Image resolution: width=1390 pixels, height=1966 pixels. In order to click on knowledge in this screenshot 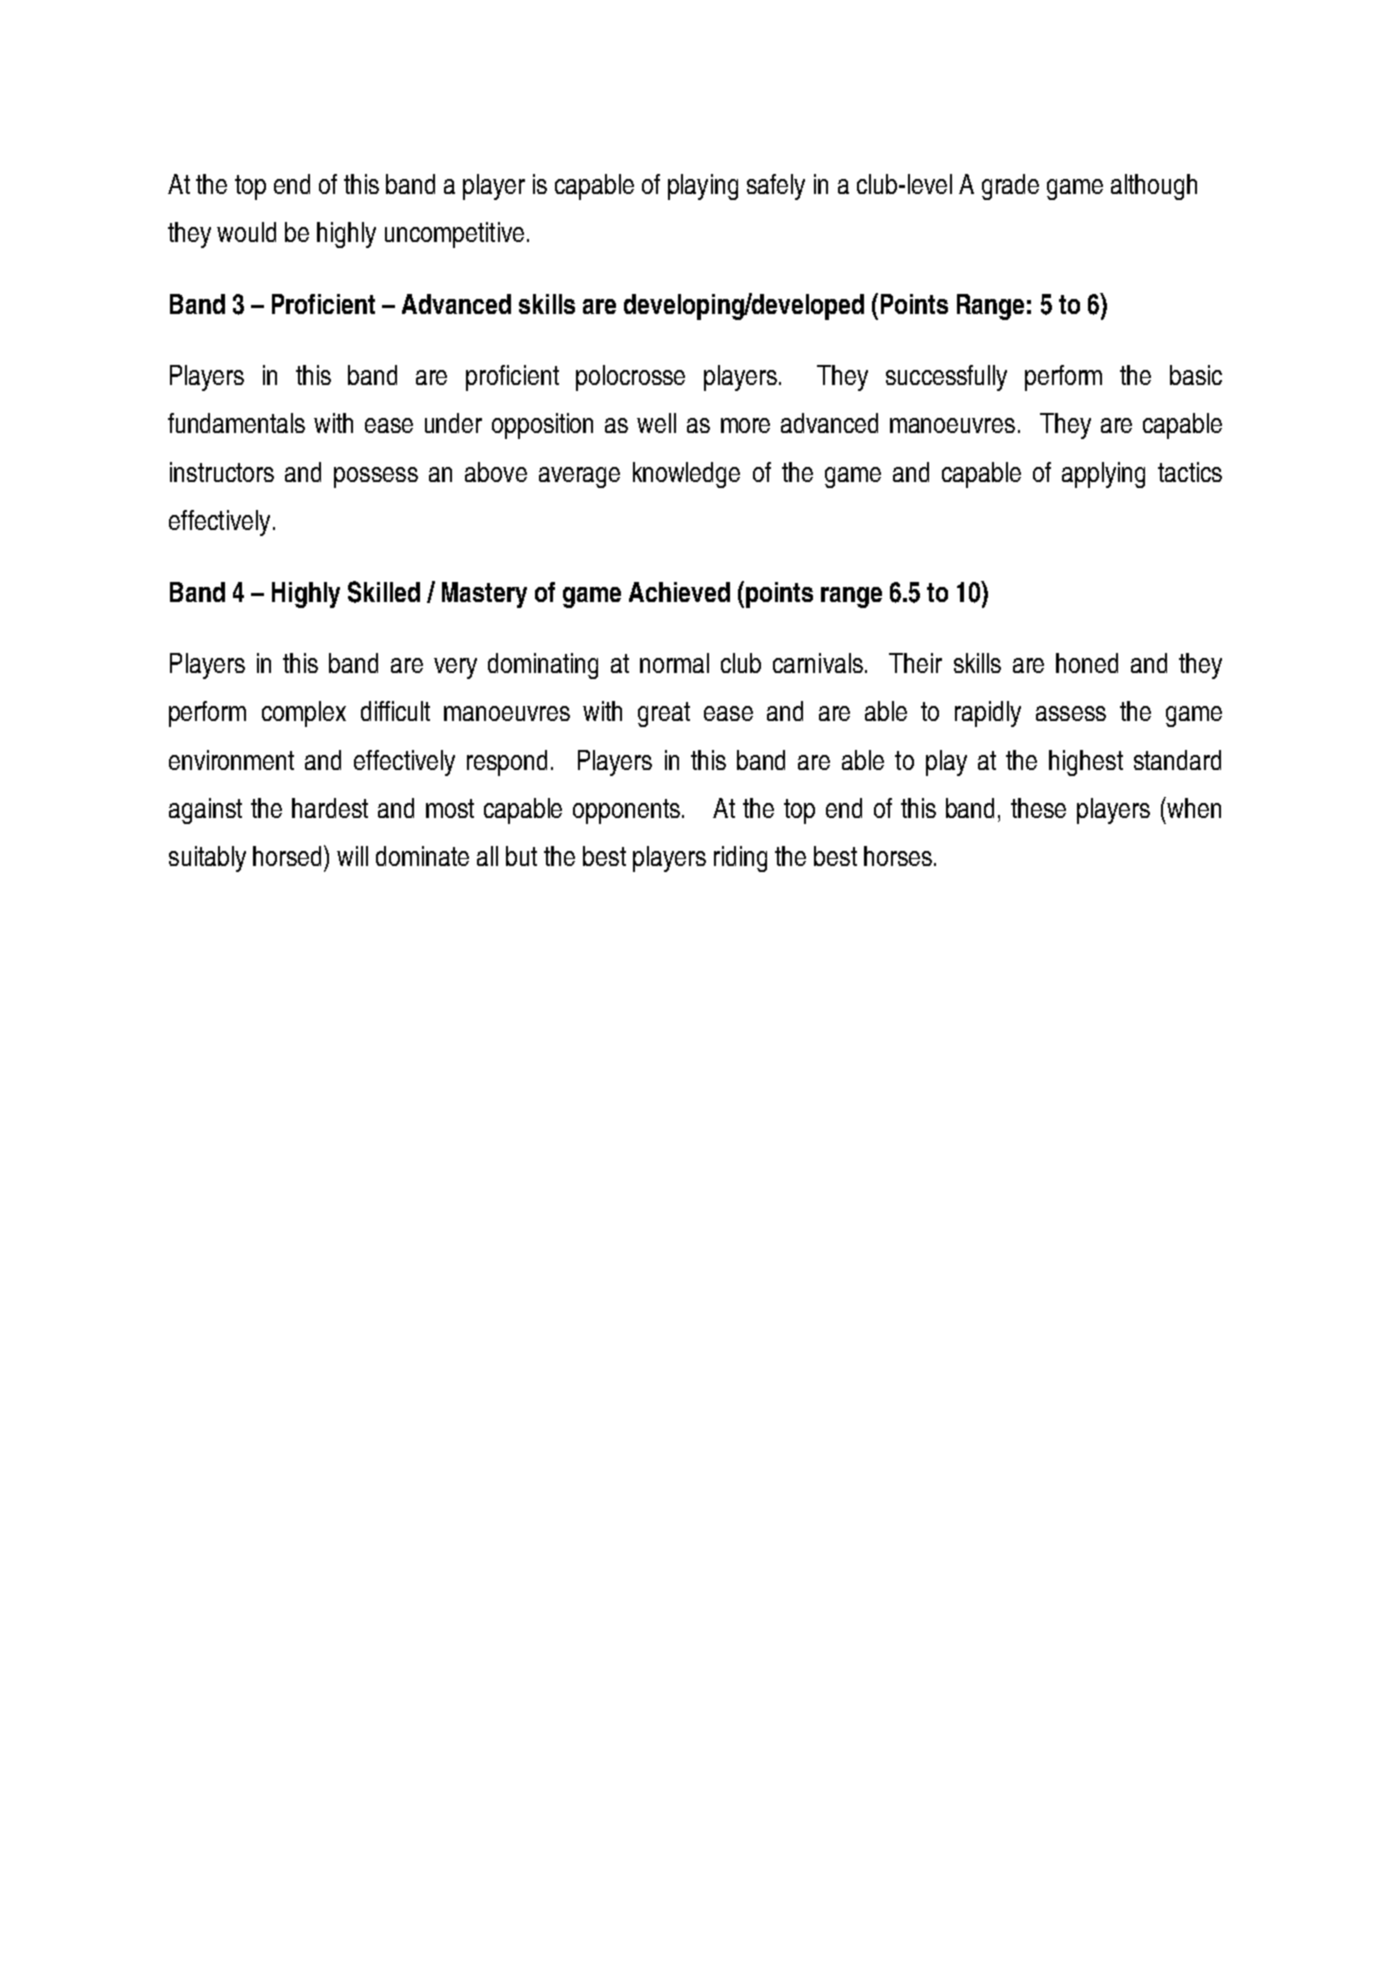, I will do `click(686, 475)`.
